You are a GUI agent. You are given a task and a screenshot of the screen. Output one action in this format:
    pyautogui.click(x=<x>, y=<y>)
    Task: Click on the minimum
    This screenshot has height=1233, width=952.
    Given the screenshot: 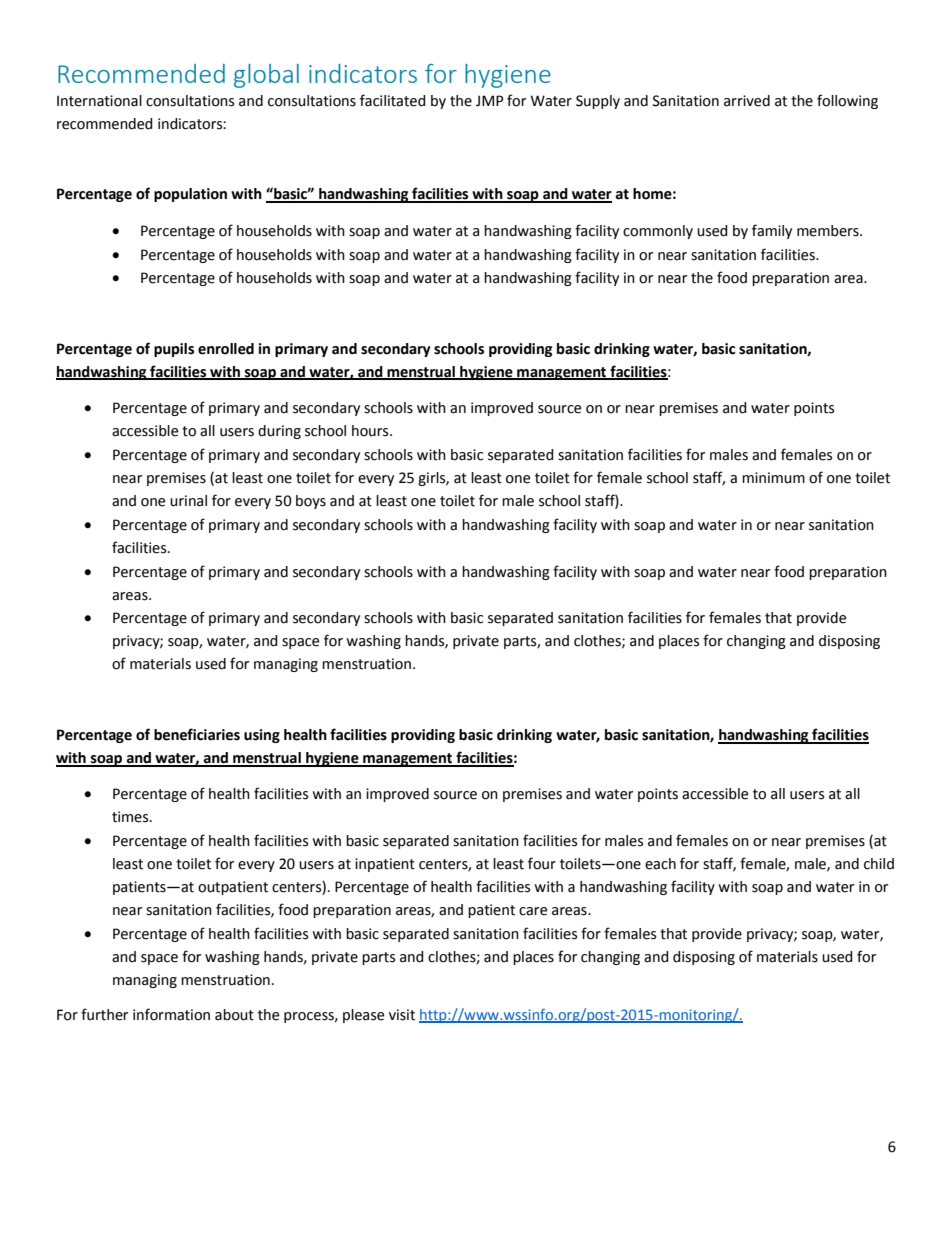 What is the action you would take?
    pyautogui.click(x=773, y=478)
